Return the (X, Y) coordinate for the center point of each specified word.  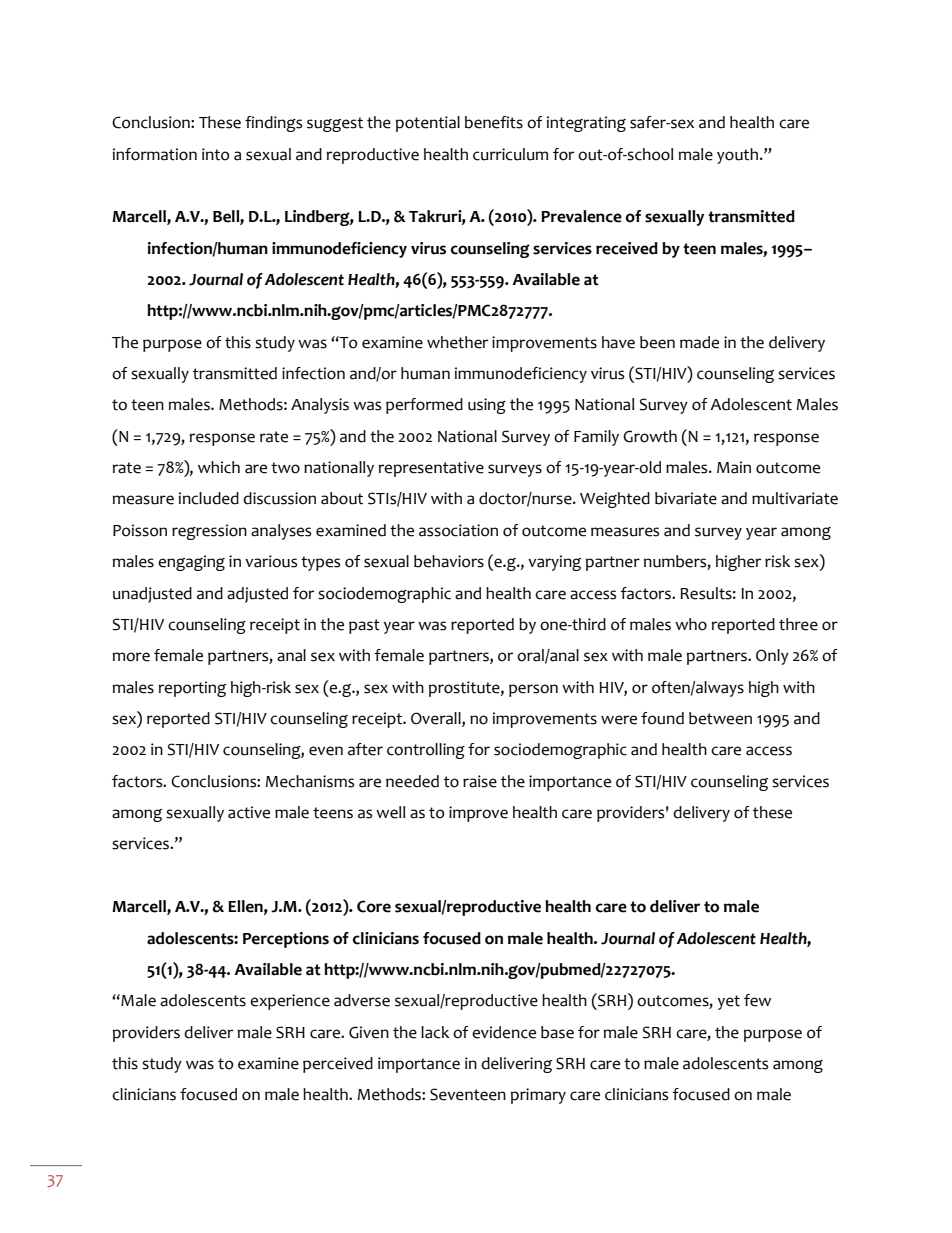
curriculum (510, 154)
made (699, 342)
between (720, 718)
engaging (191, 563)
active (249, 812)
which (219, 467)
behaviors (449, 561)
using (487, 406)
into (216, 154)
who (691, 624)
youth (737, 156)
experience (290, 1002)
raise (480, 781)
